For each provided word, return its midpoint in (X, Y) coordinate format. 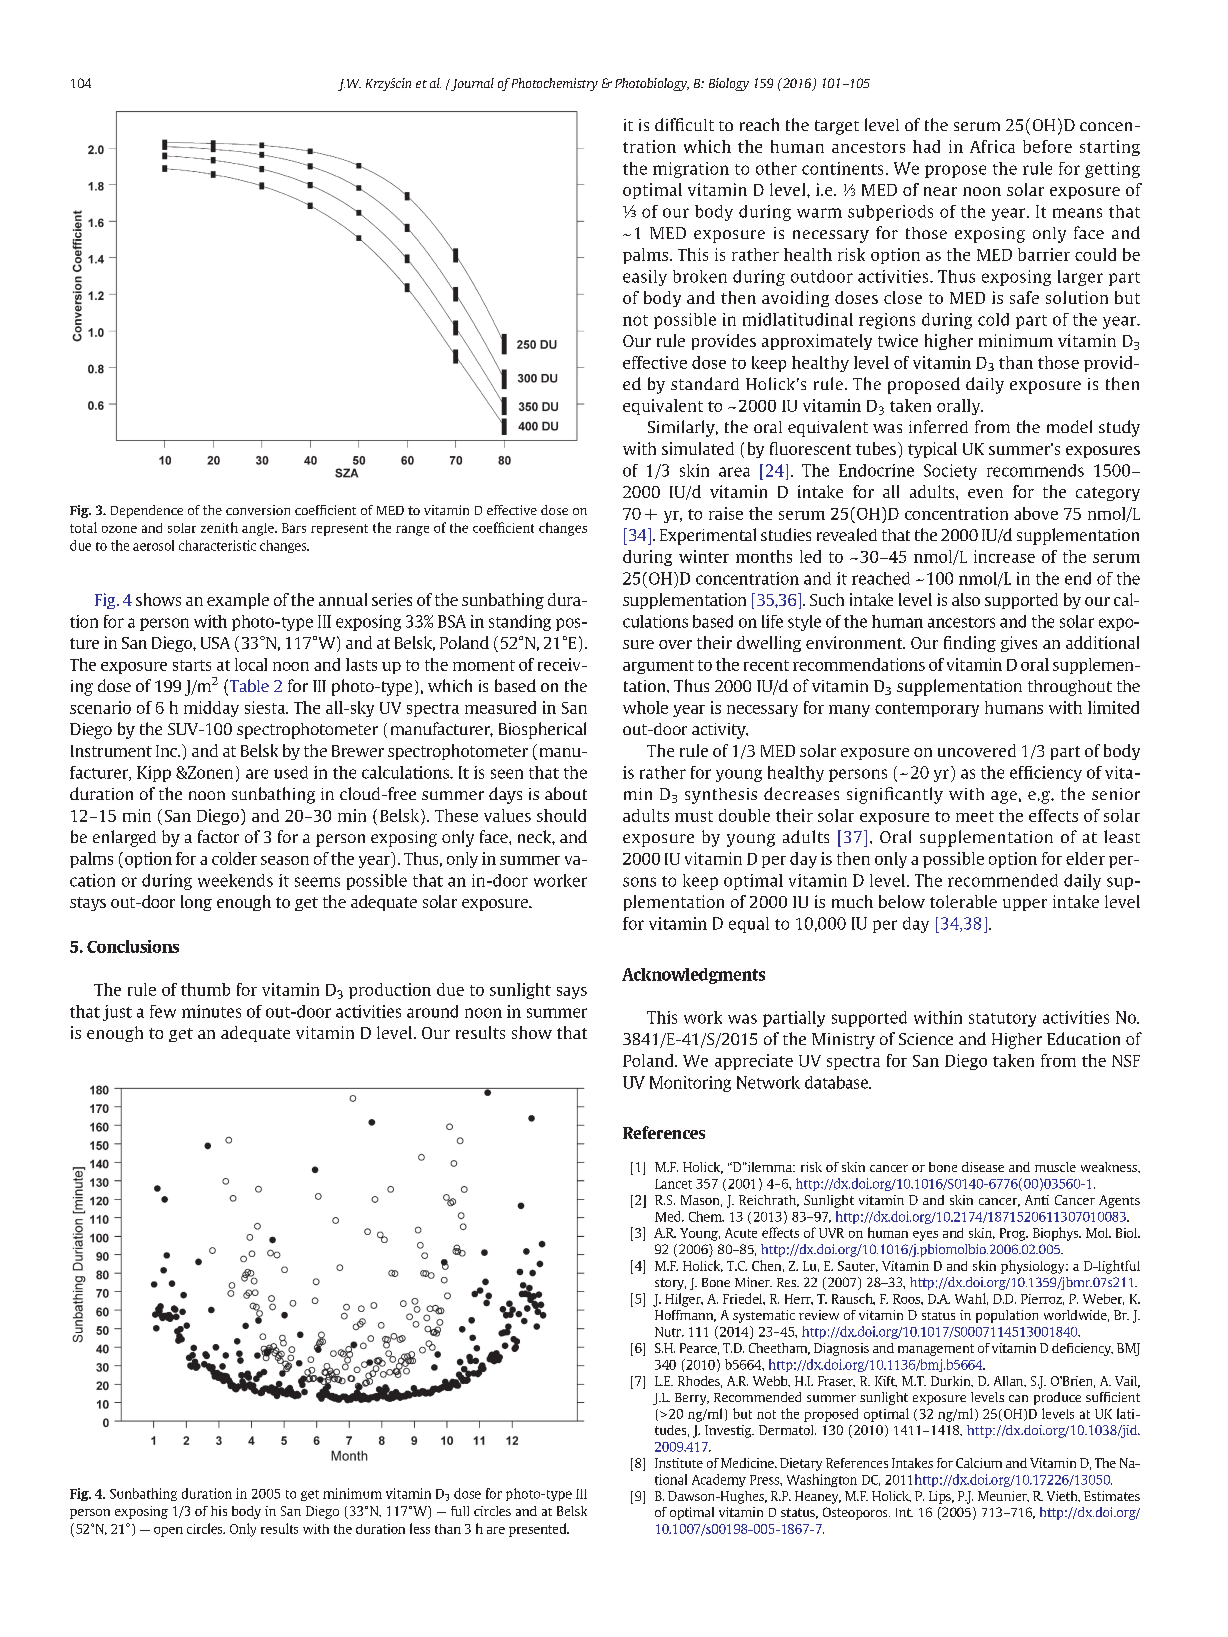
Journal (471, 84)
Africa (992, 146)
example (238, 601)
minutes (211, 1011)
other (776, 168)
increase (1004, 556)
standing (520, 623)
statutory (1002, 1020)
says (572, 993)
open (168, 1532)
